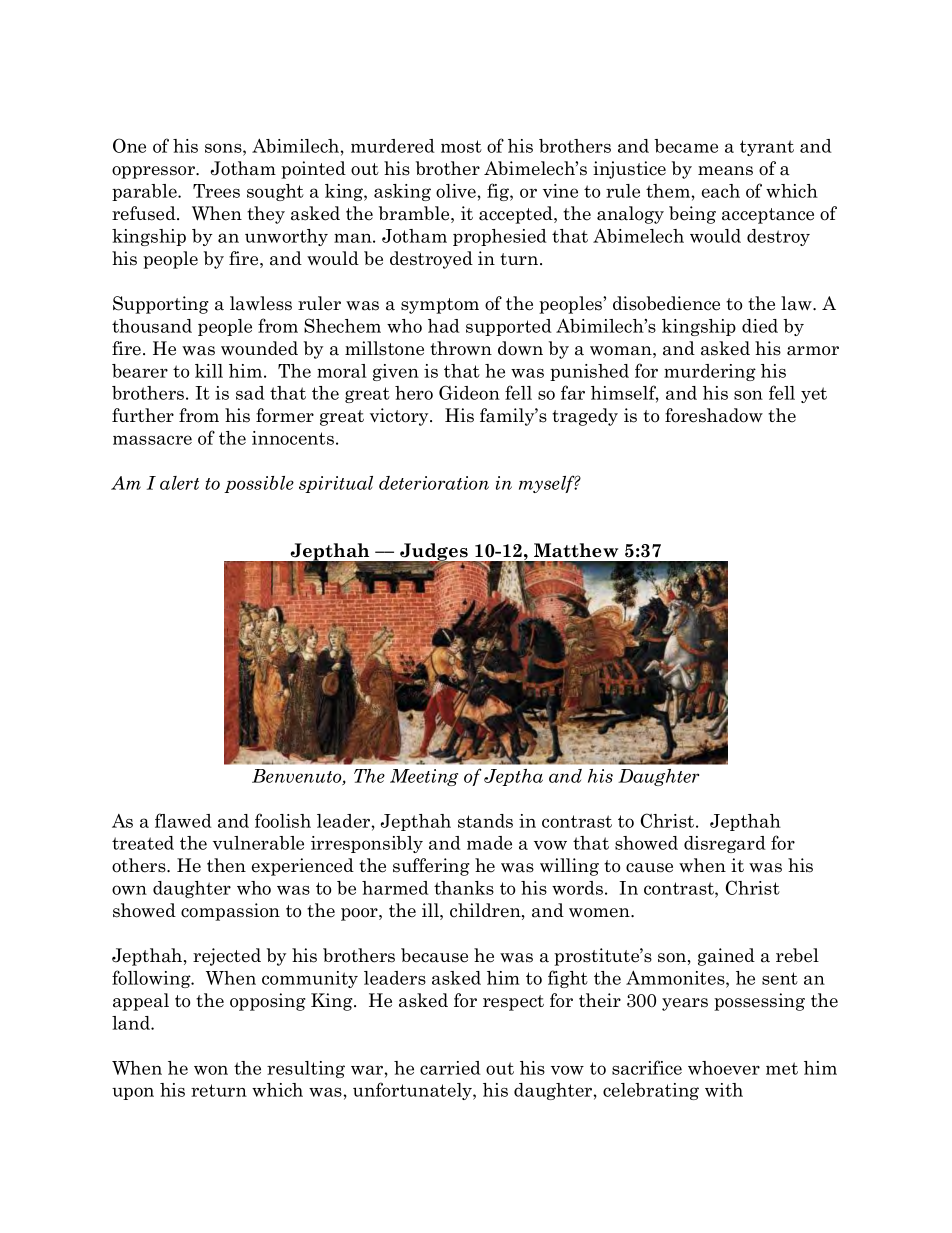  What do you see at coordinates (179, 483) in the document?
I see `alert` at bounding box center [179, 483].
